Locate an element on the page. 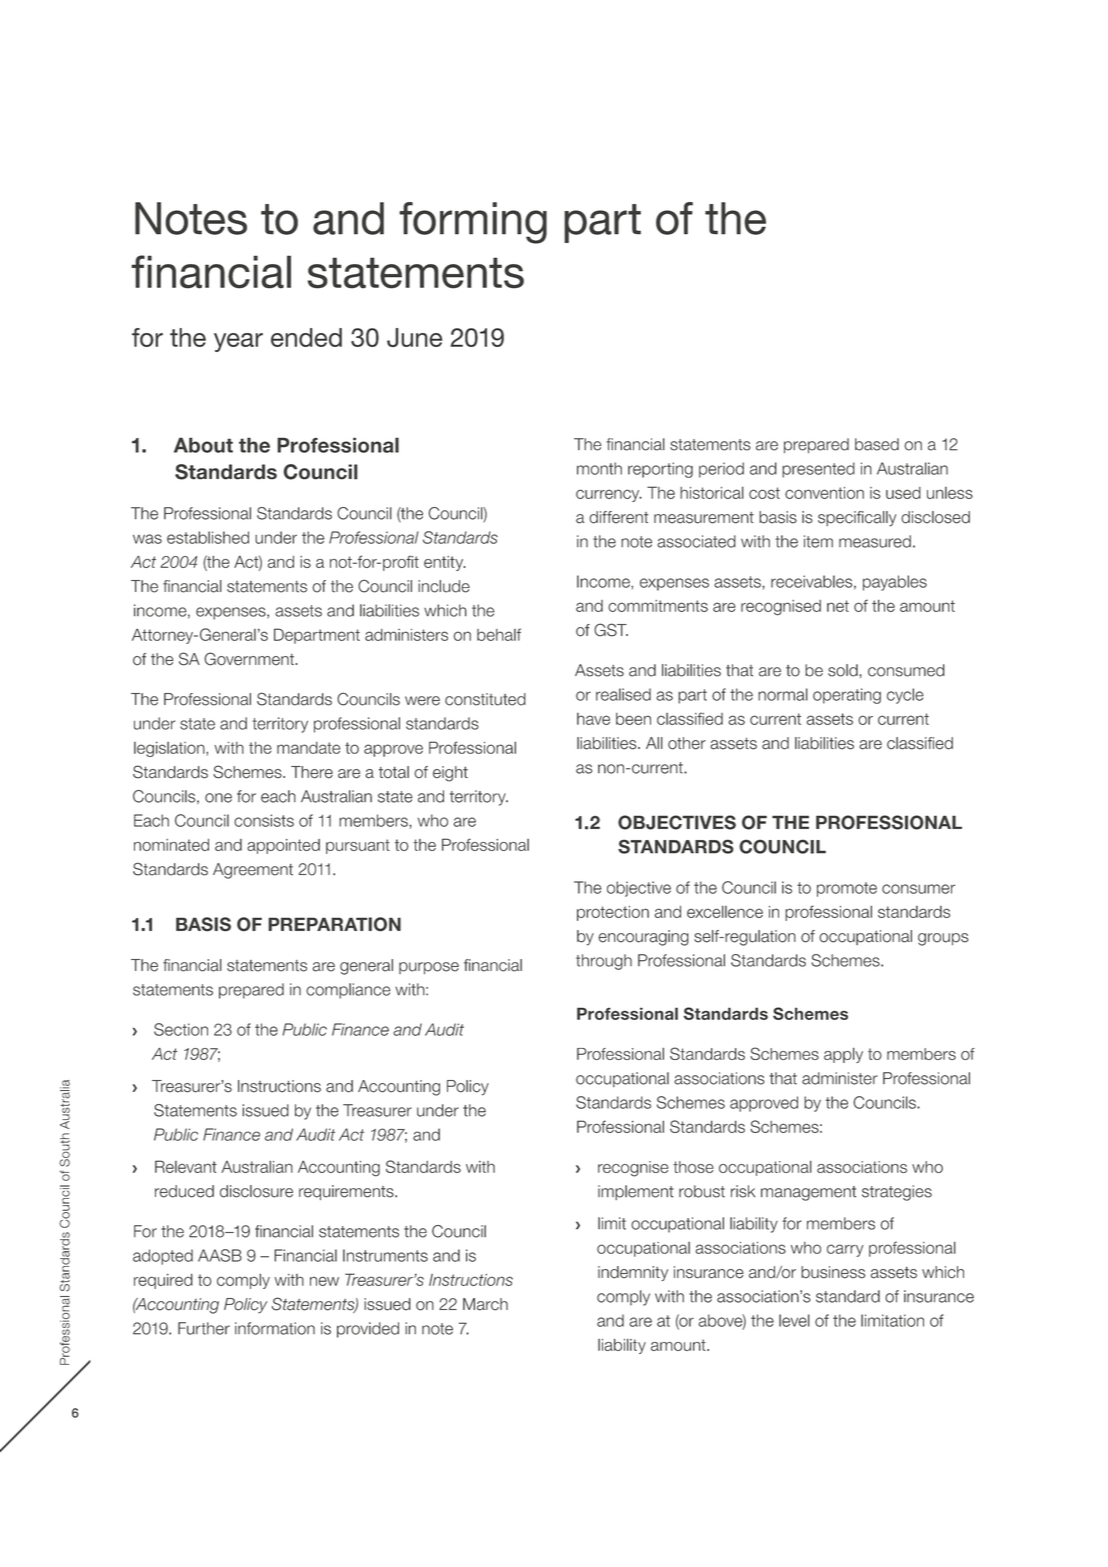  year is located at coordinates (238, 342).
